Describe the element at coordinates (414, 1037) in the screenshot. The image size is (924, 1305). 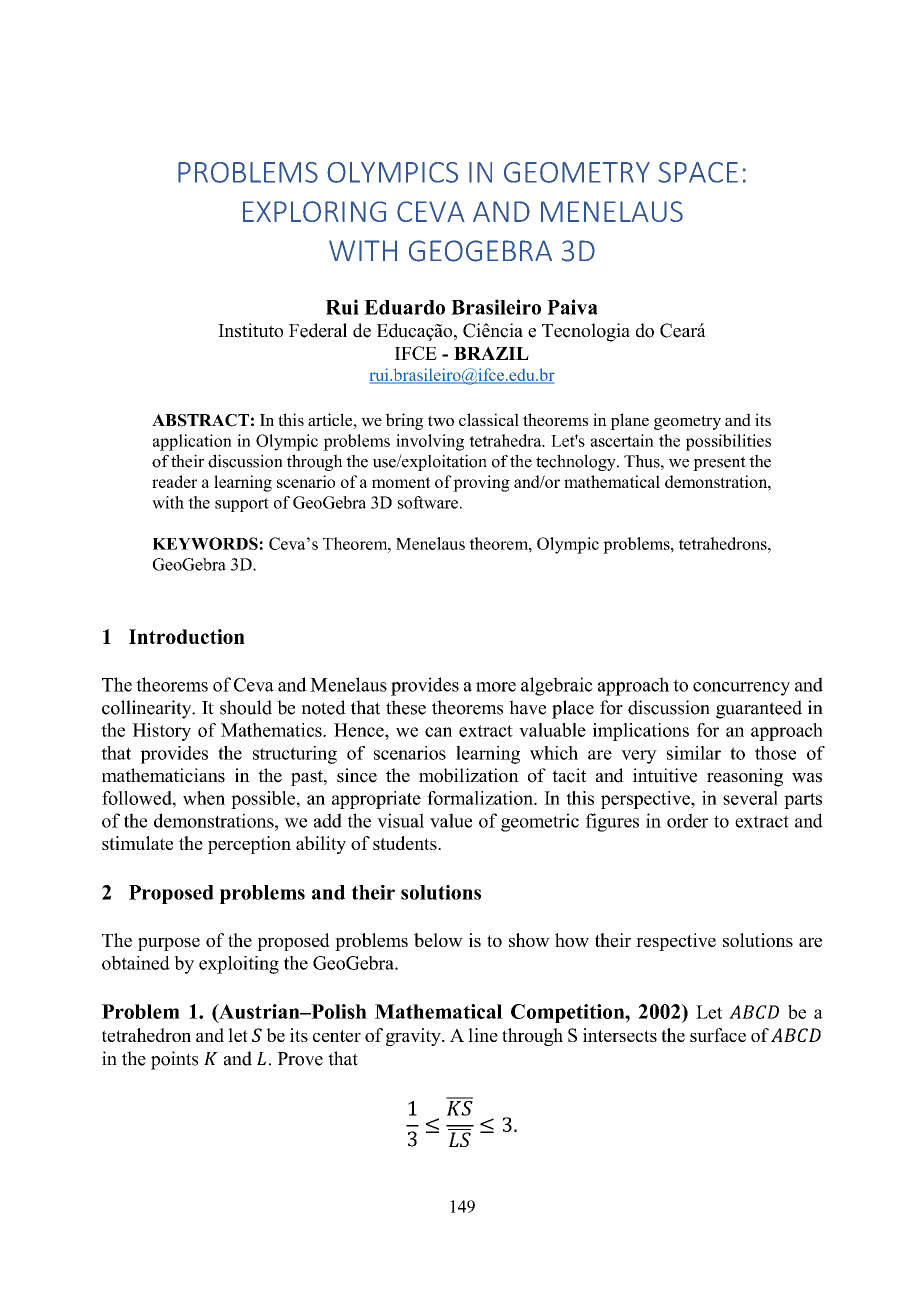
I see `gravity` at that location.
